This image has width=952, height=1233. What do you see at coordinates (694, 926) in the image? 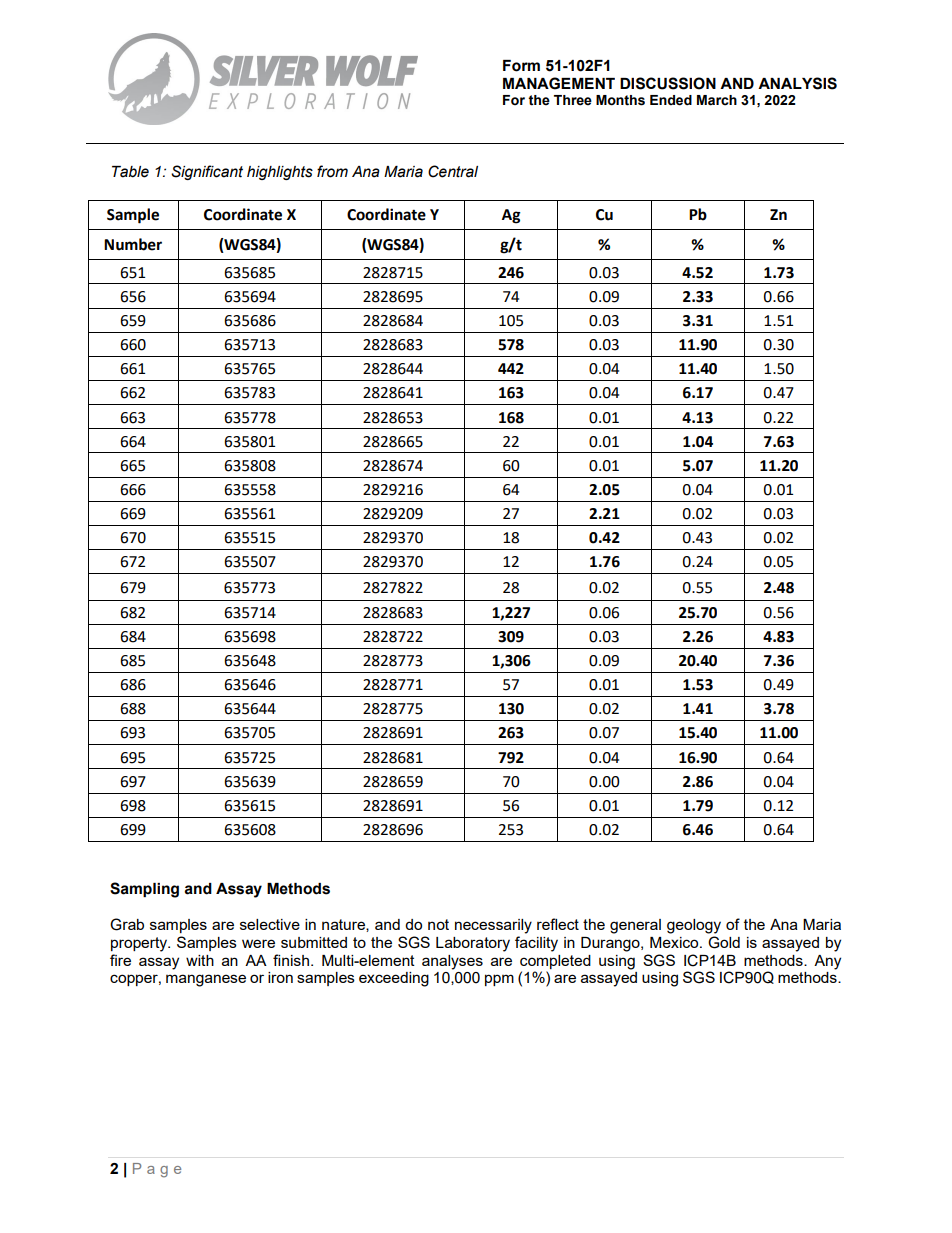
I see `geology` at bounding box center [694, 926].
